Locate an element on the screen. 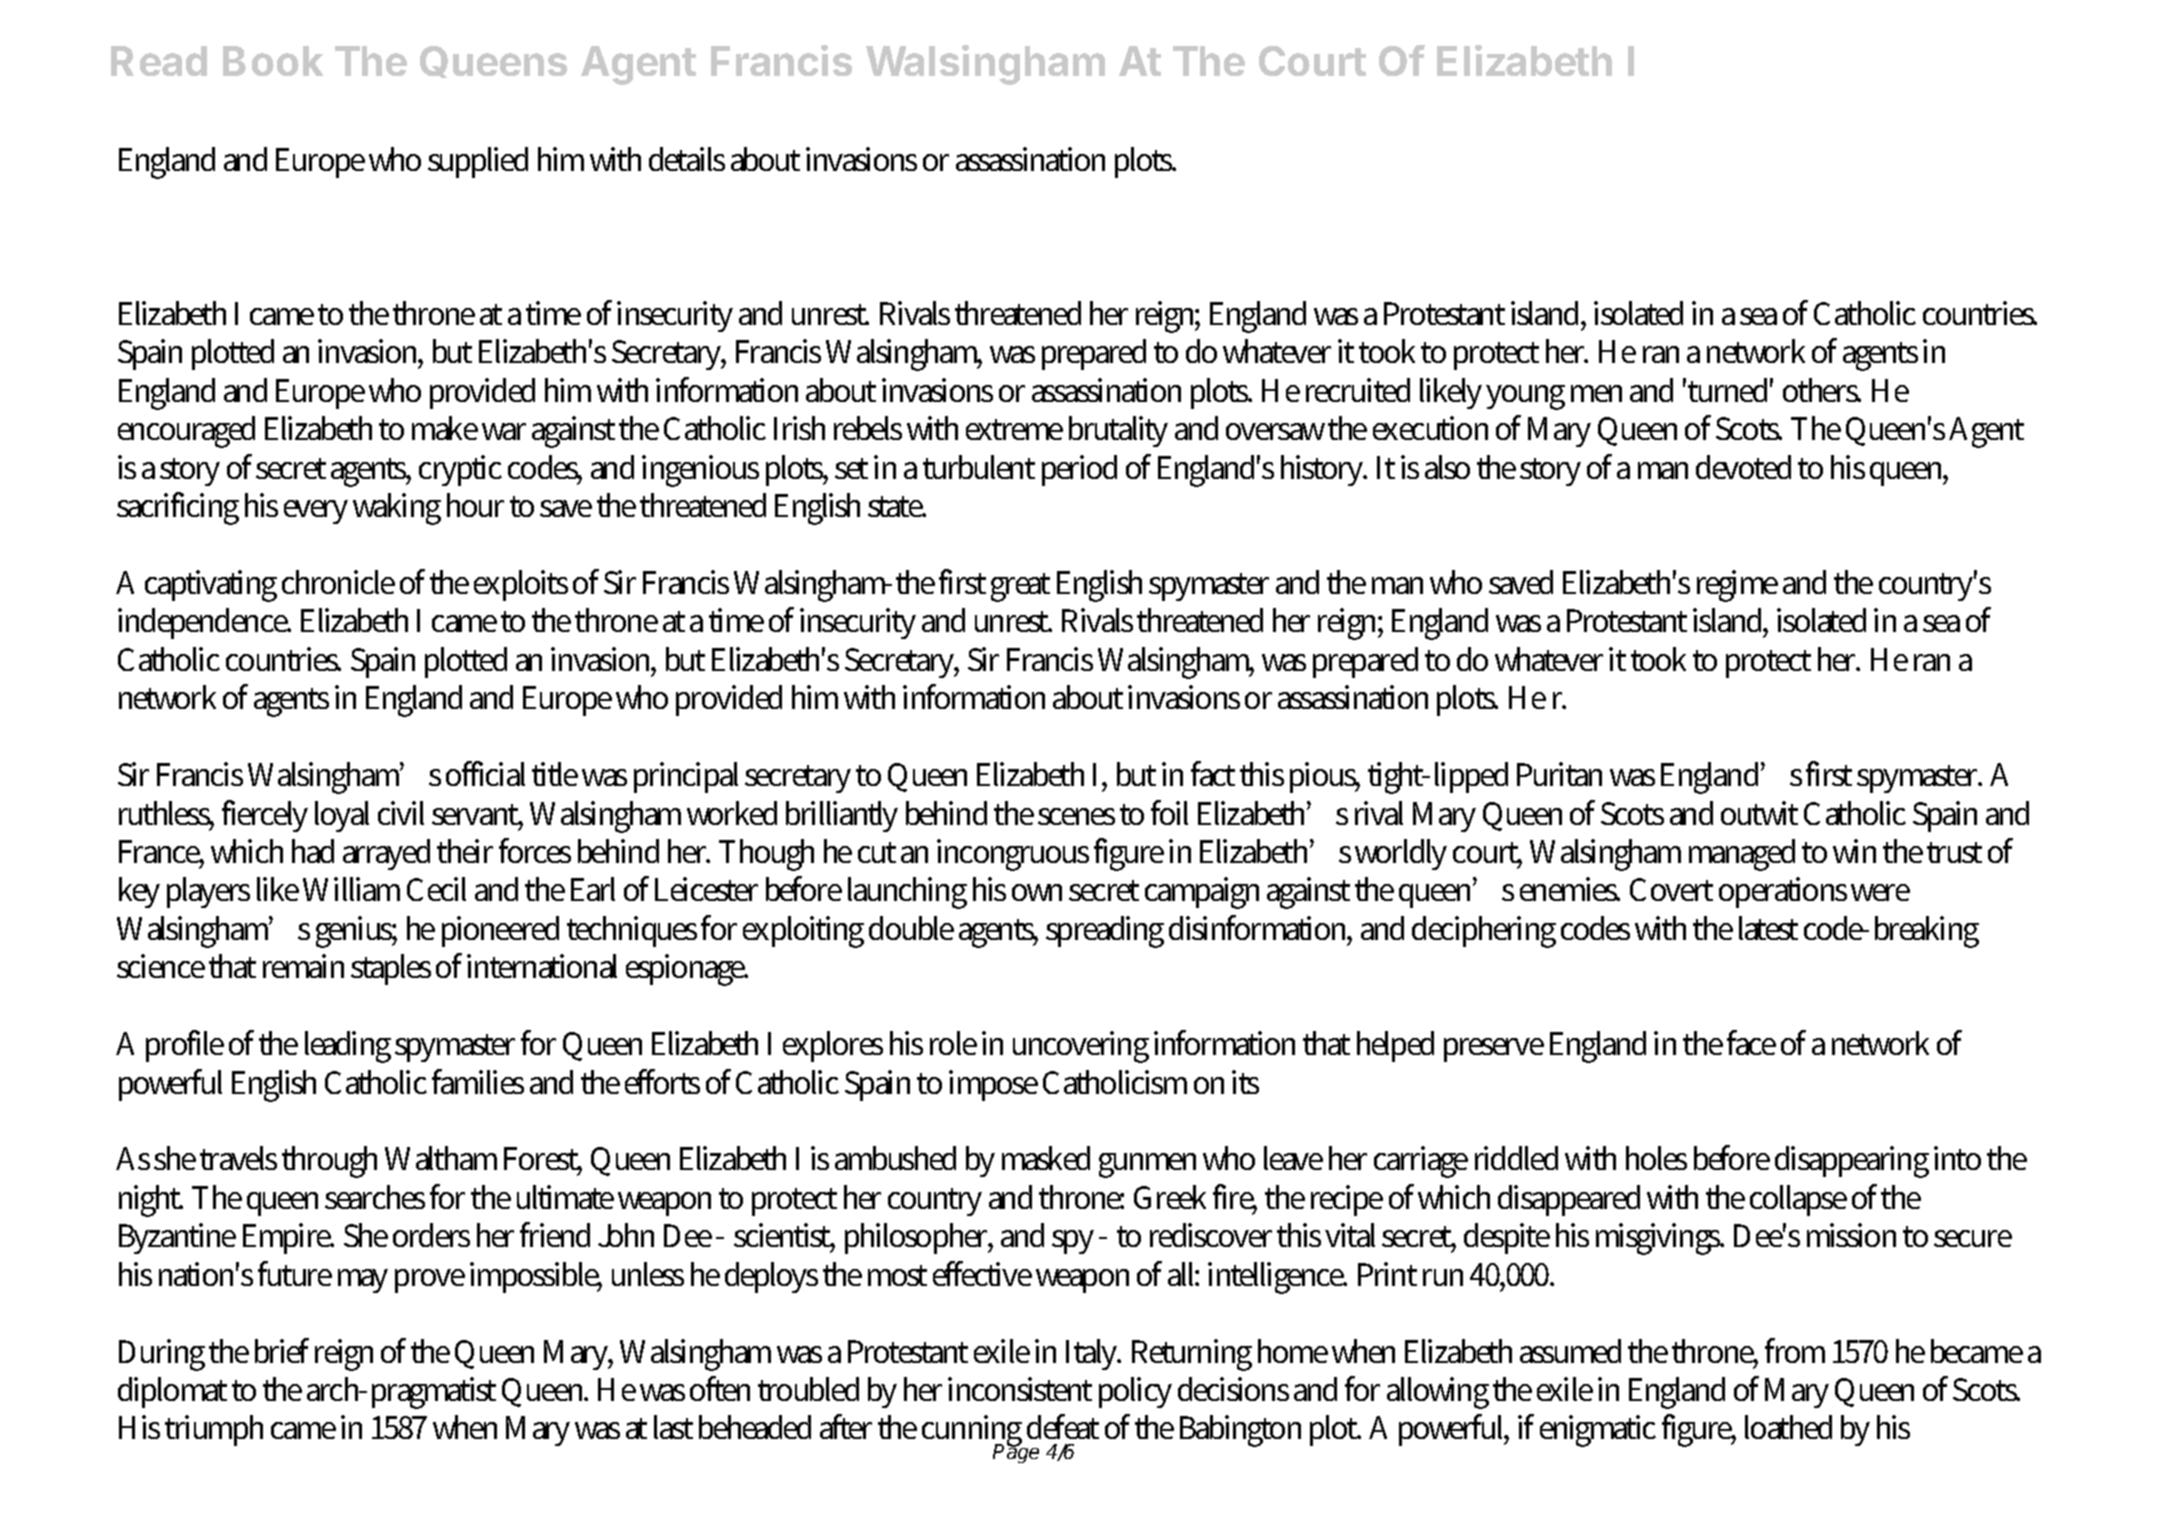  details is located at coordinates (687, 159).
